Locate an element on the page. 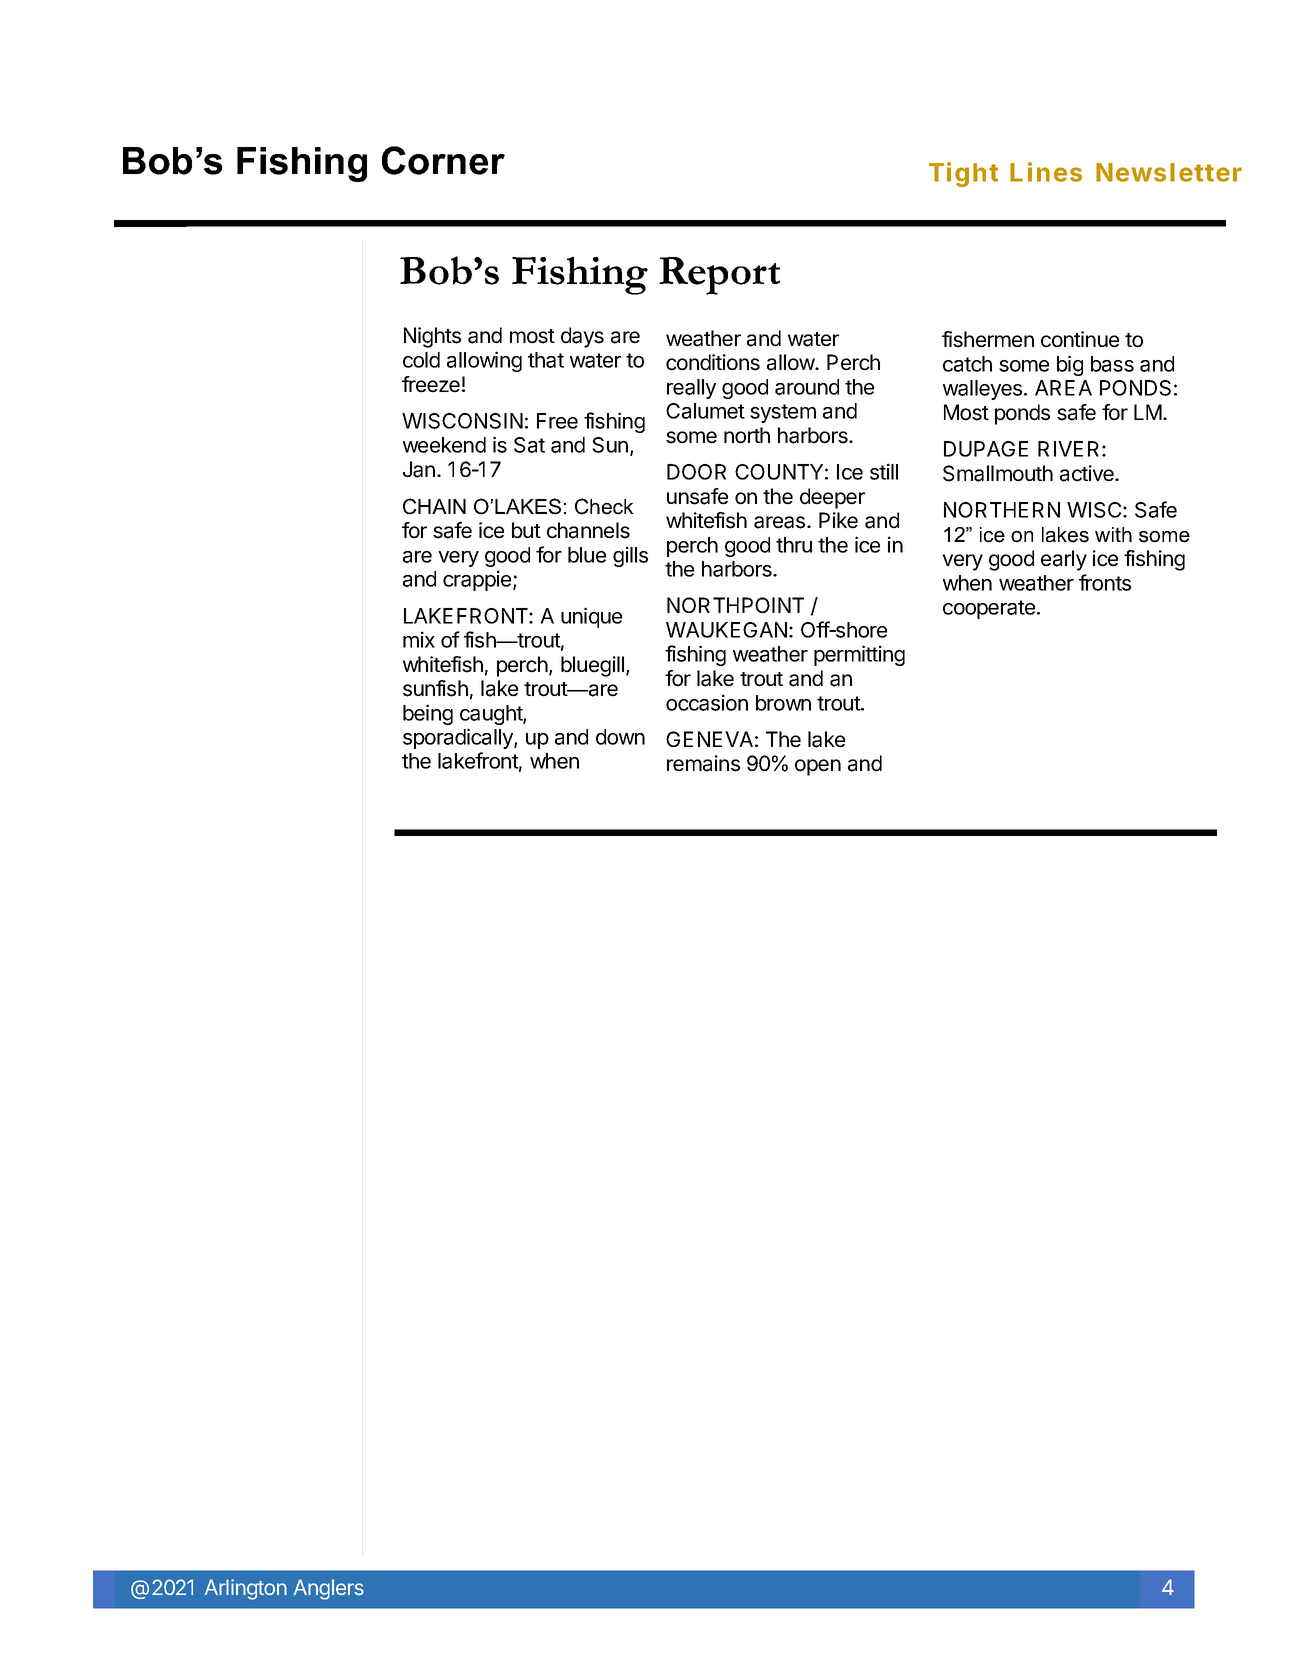  Report is located at coordinates (719, 276).
